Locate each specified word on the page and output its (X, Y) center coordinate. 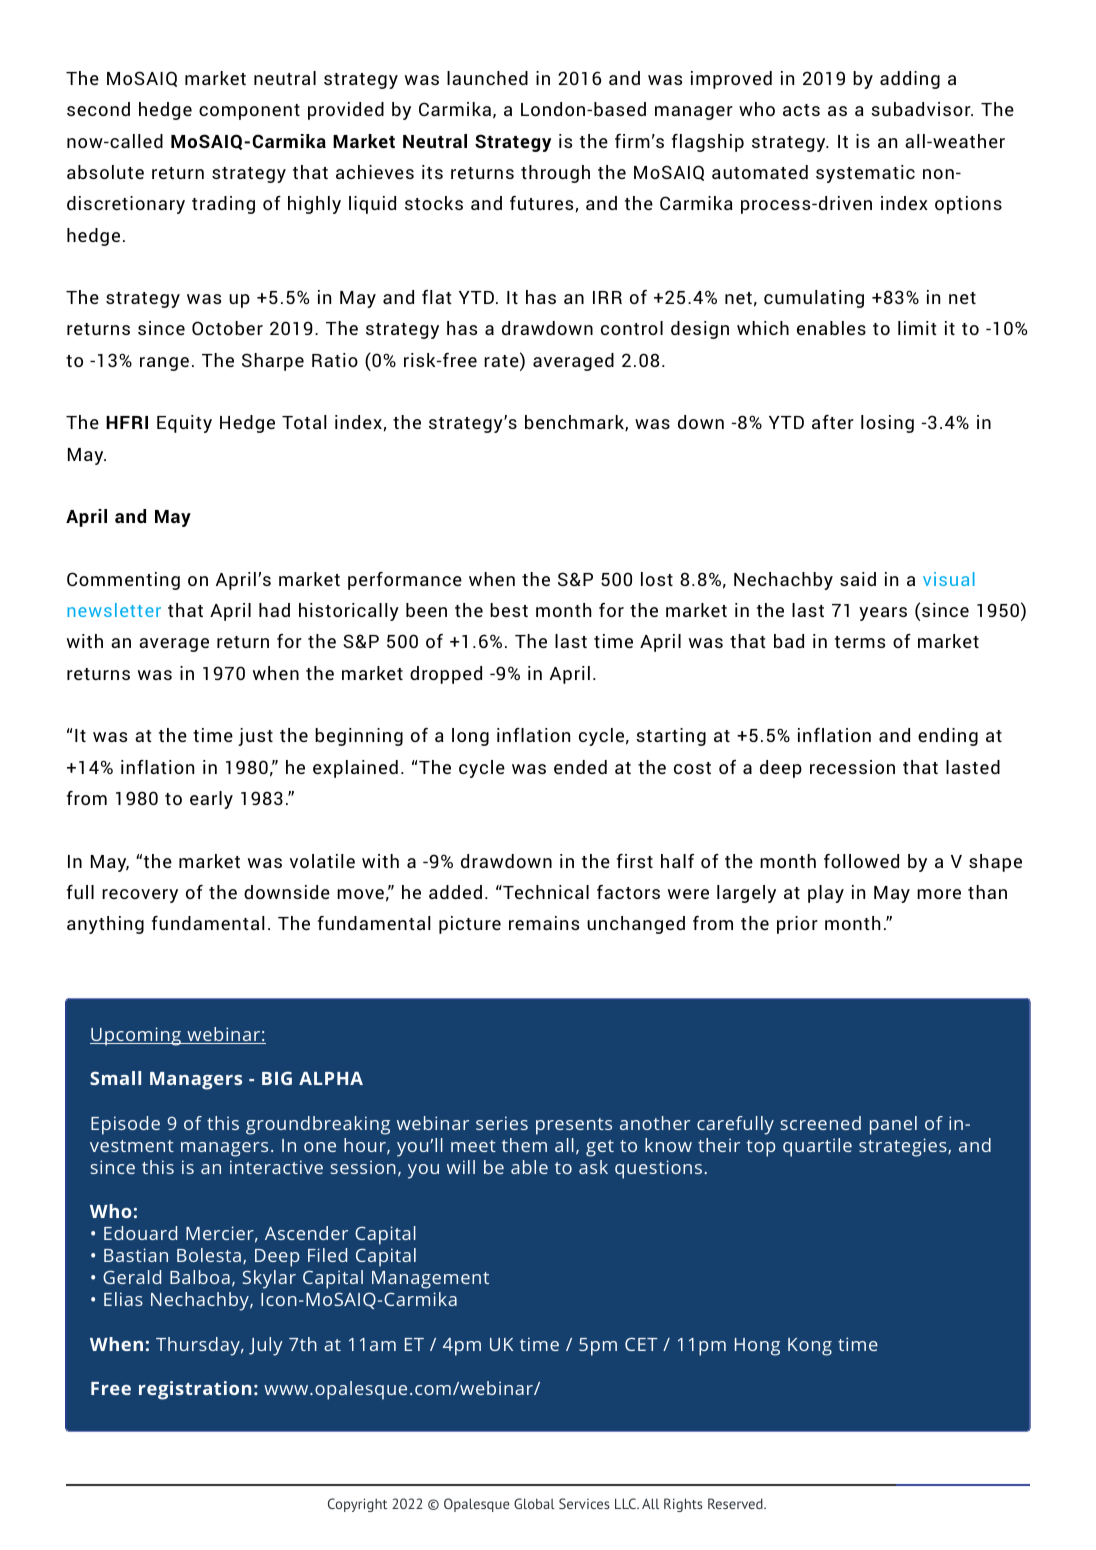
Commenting (123, 581)
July (266, 1346)
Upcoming (137, 1036)
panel (893, 1125)
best (509, 610)
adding (910, 80)
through (555, 174)
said (858, 579)
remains (544, 923)
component (249, 112)
